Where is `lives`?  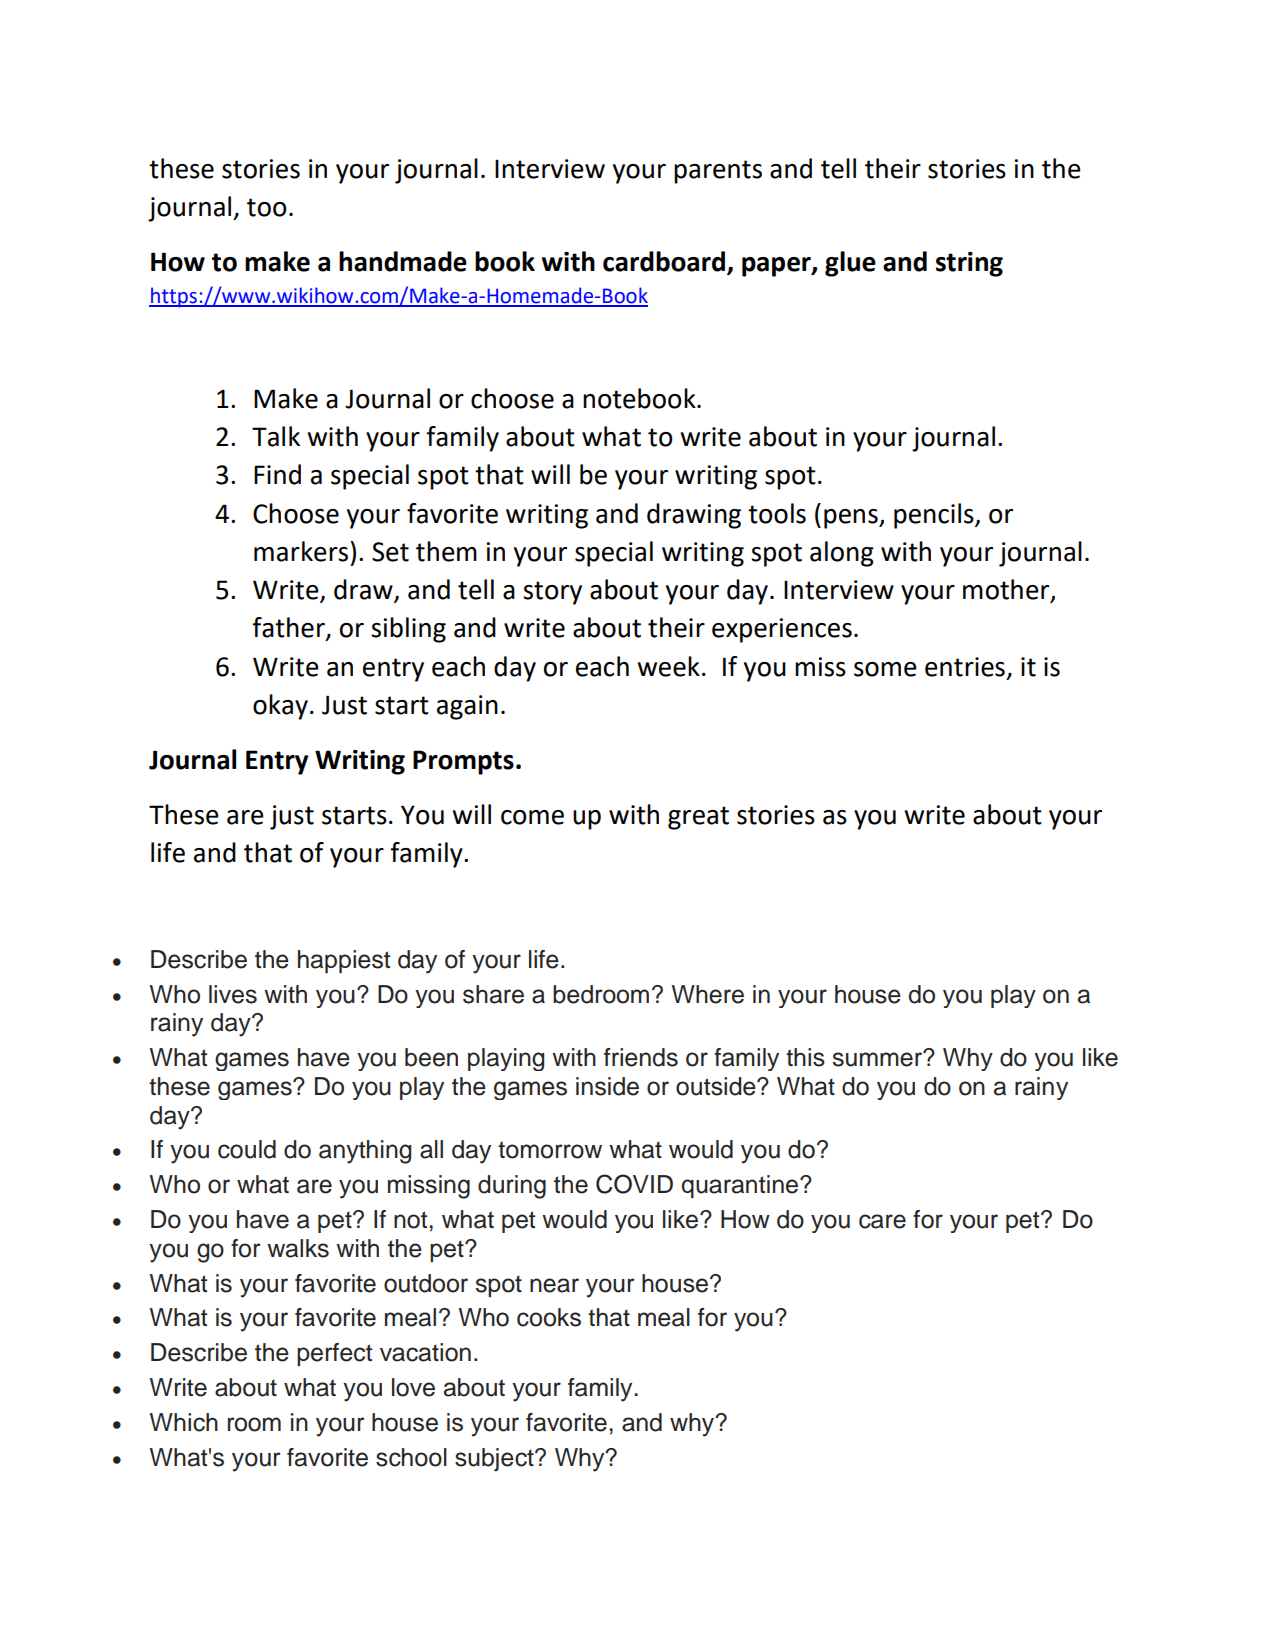 lives is located at coordinates (233, 994).
